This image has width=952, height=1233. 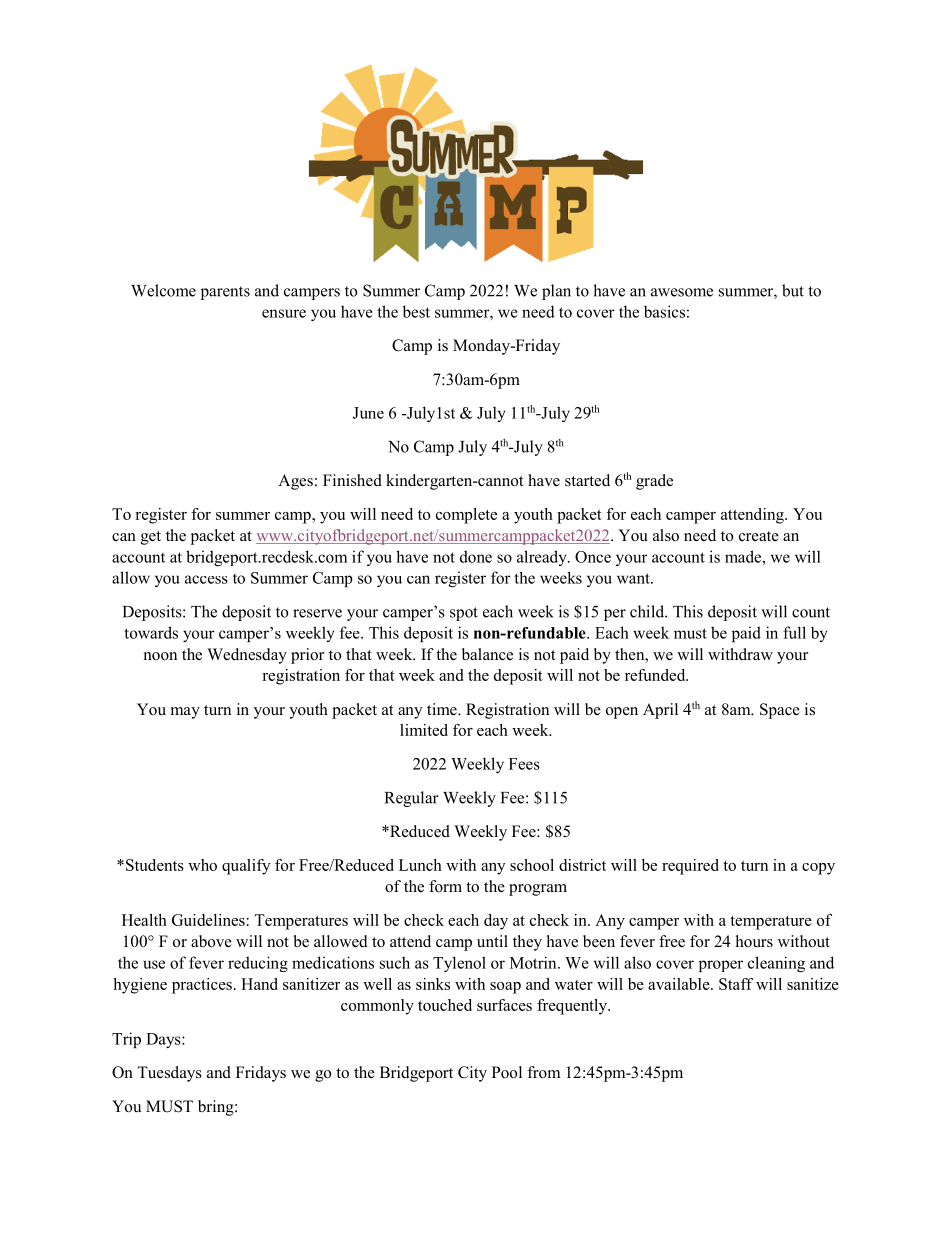 I want to click on who, so click(x=202, y=865).
